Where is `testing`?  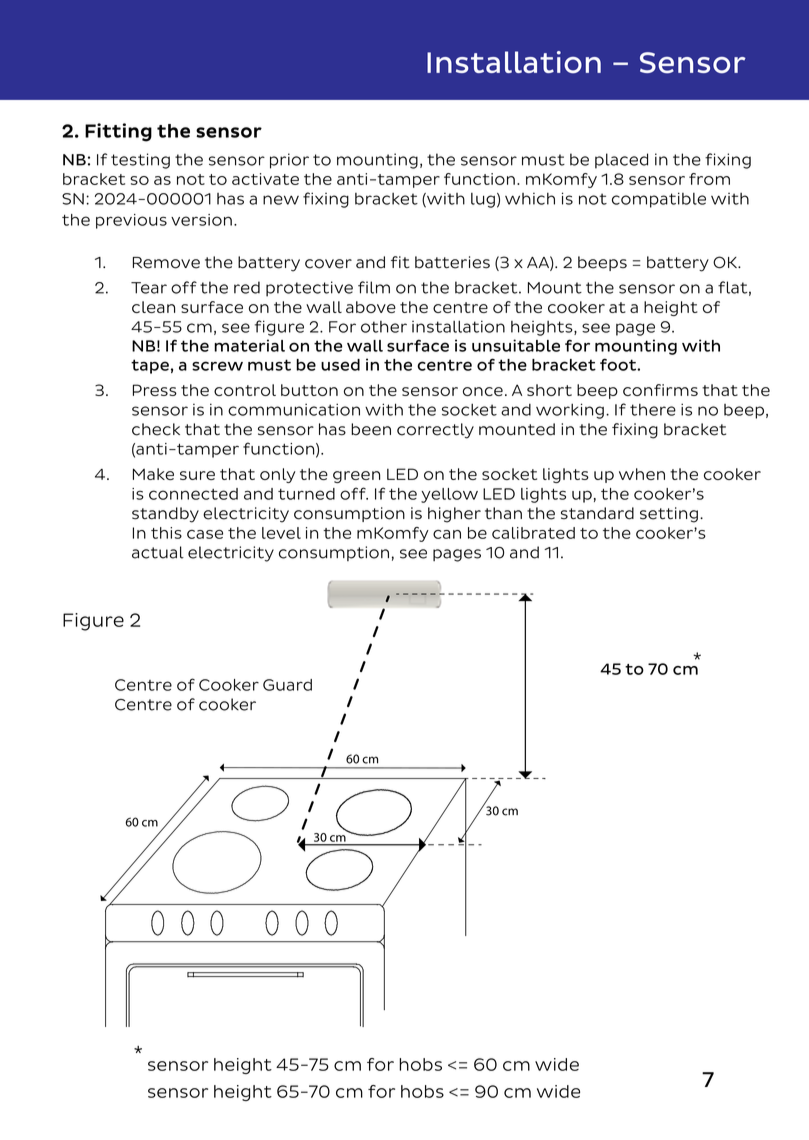 testing is located at coordinates (140, 161).
